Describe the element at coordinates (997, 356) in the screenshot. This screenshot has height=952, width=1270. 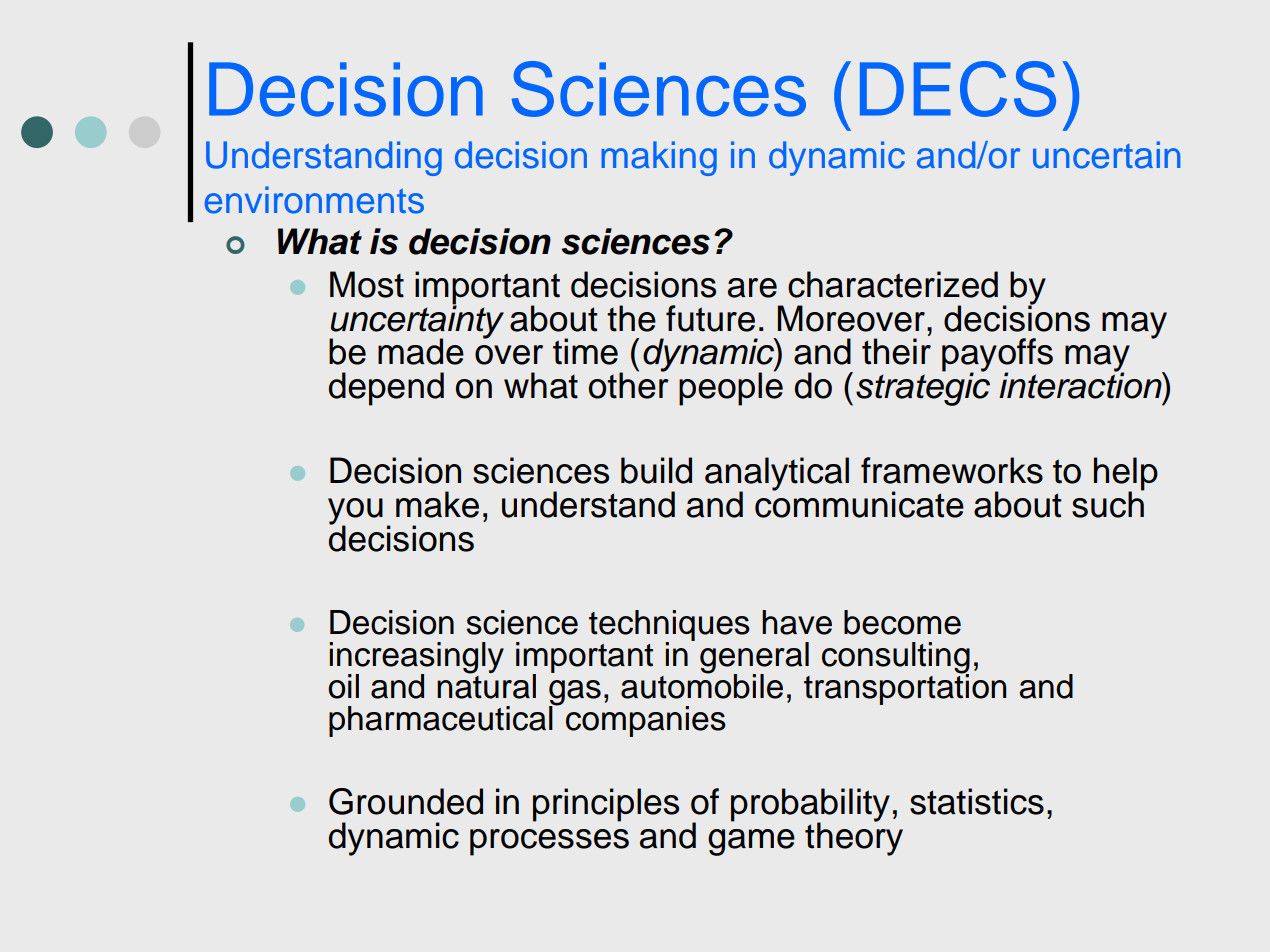
I see `payoffs` at that location.
